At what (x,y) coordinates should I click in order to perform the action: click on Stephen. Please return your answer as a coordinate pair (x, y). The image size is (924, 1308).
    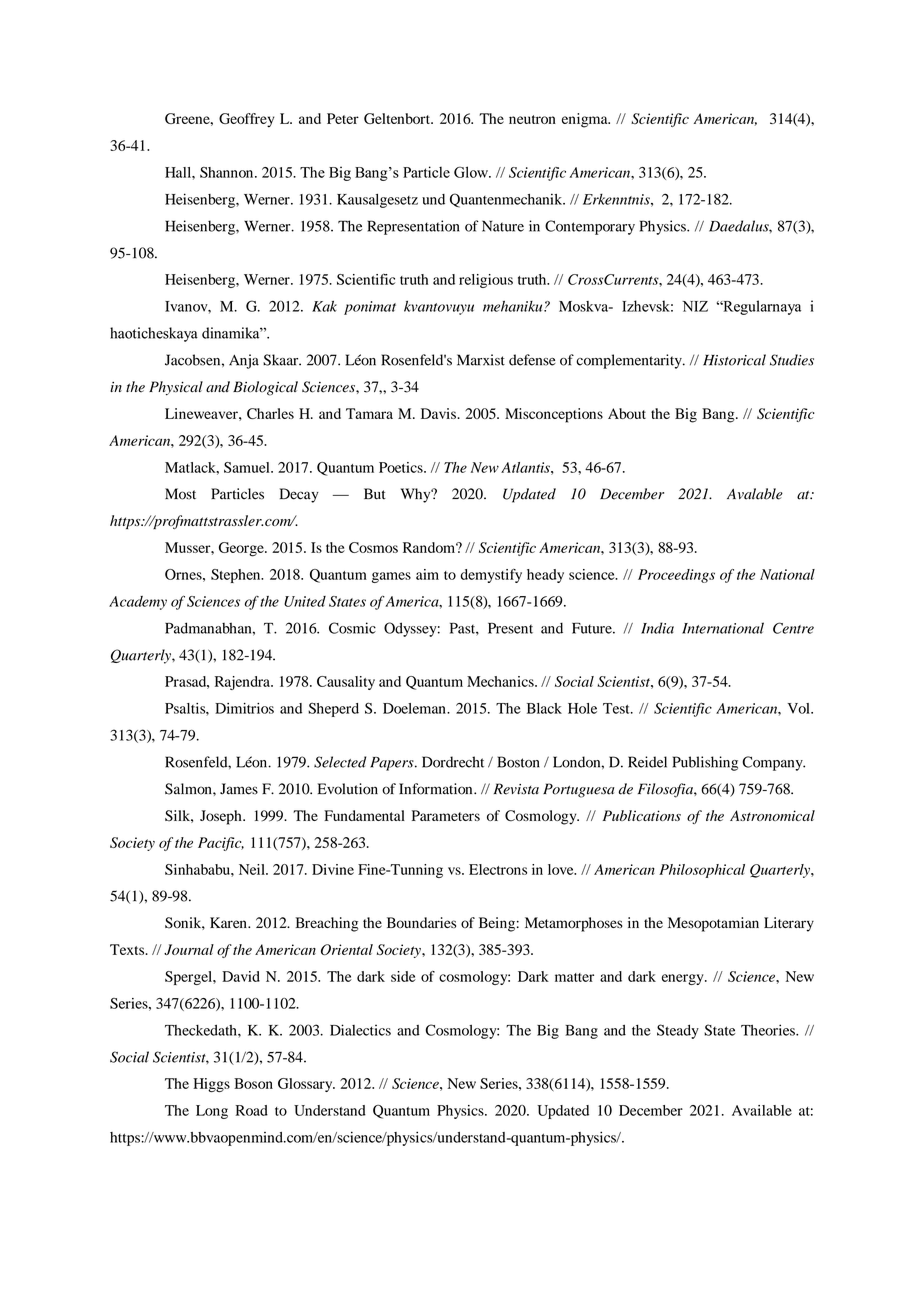
    Looking at the image, I should click on (237, 576).
